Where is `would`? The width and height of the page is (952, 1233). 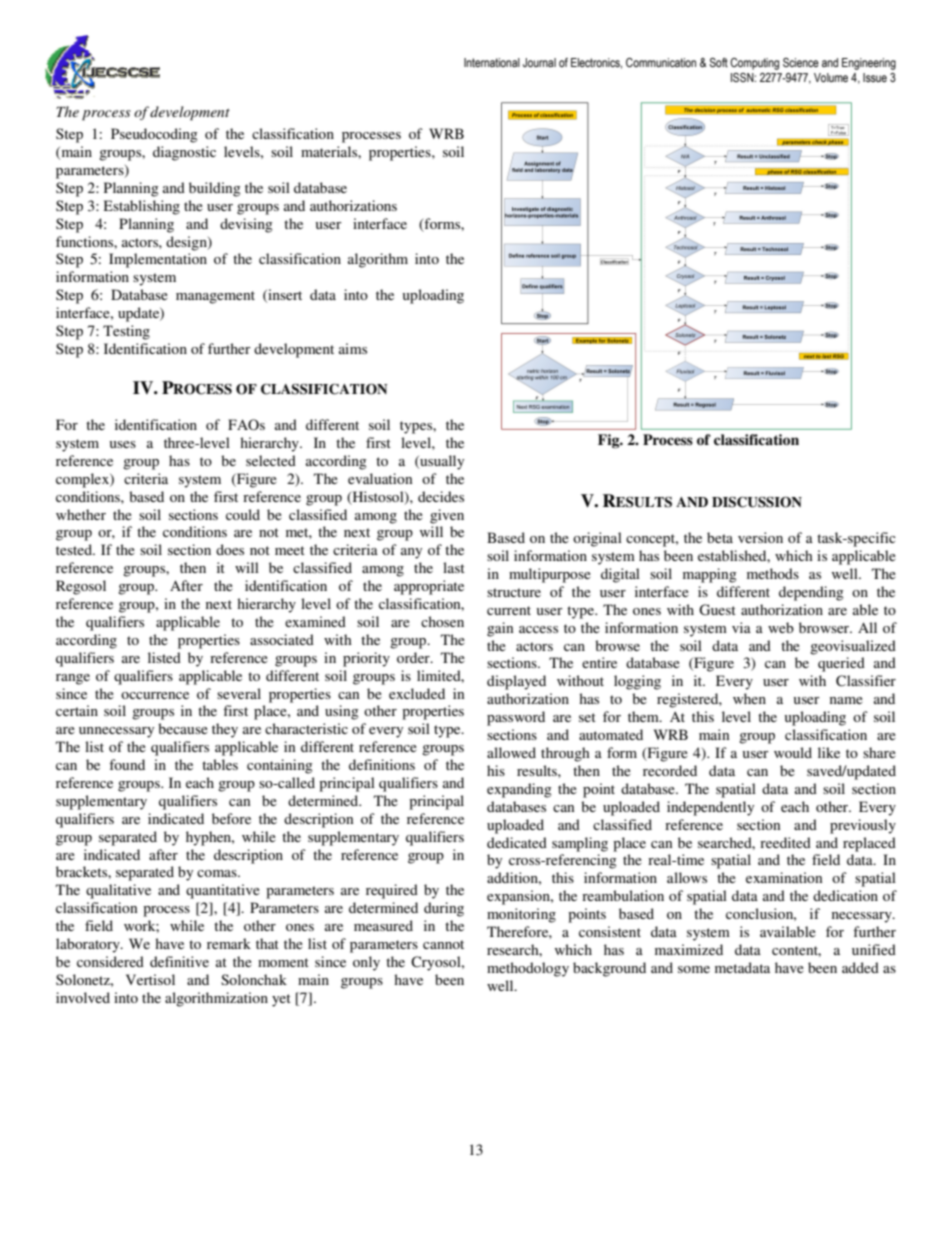 would is located at coordinates (793, 752).
